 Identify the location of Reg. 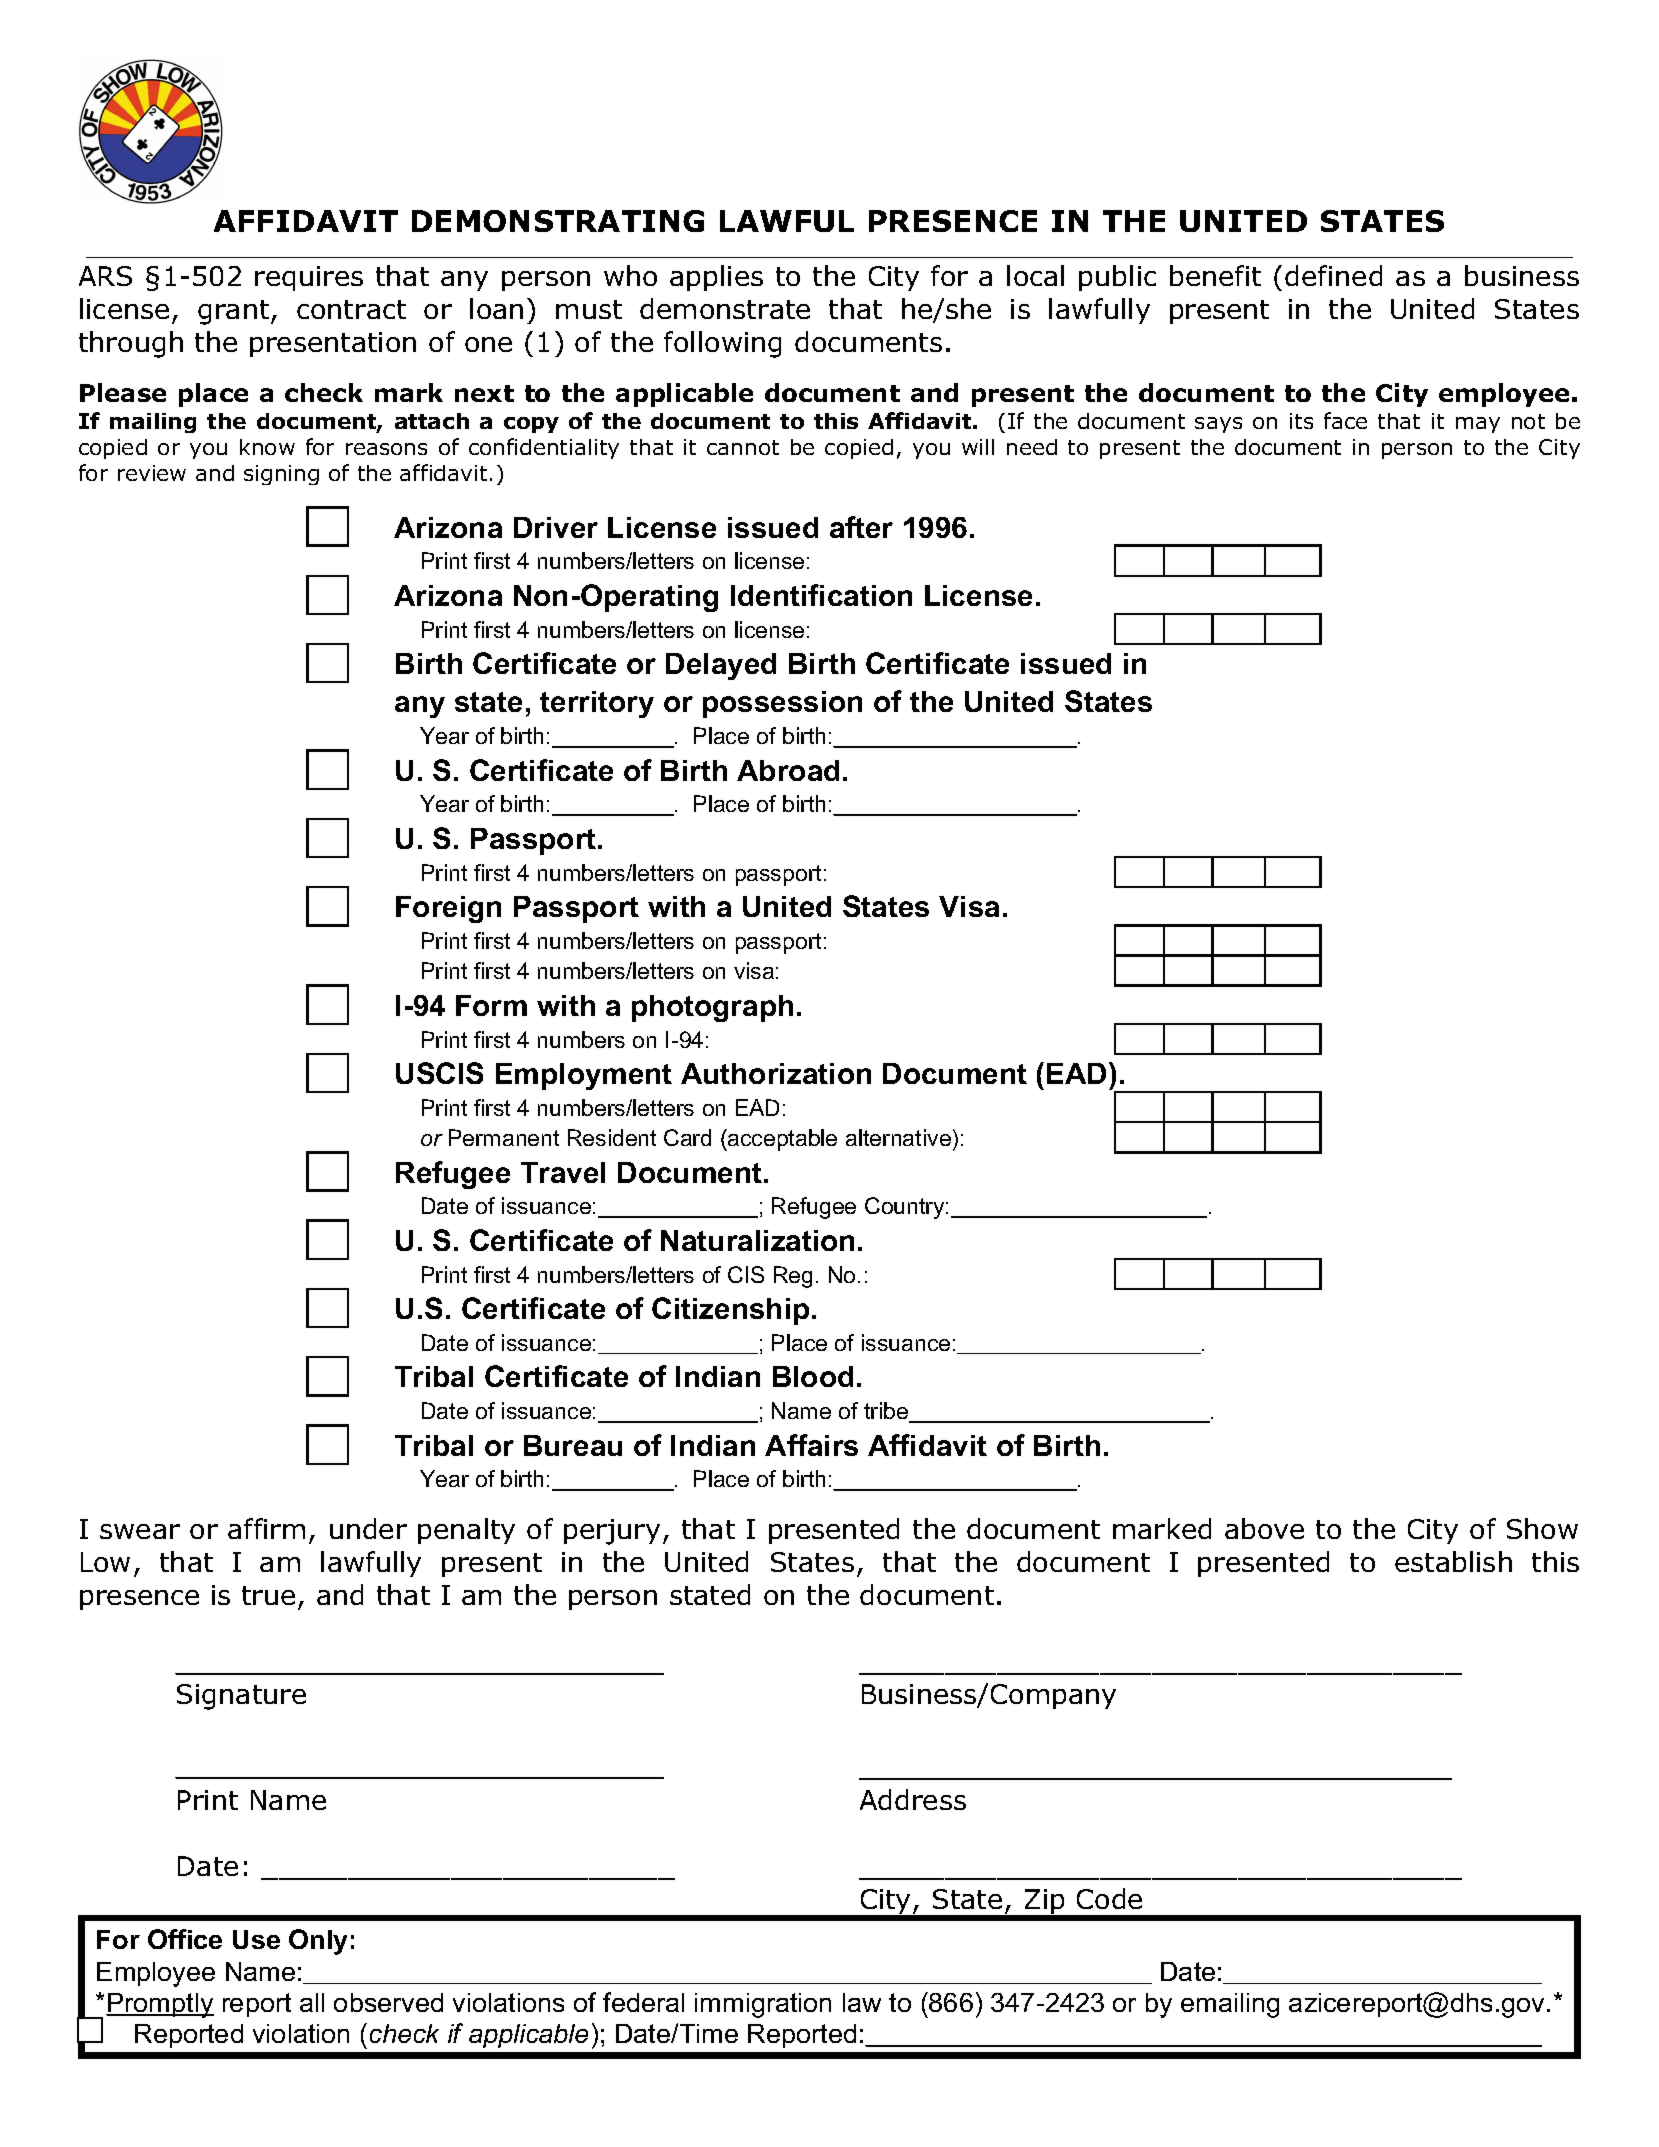
(793, 1277).
